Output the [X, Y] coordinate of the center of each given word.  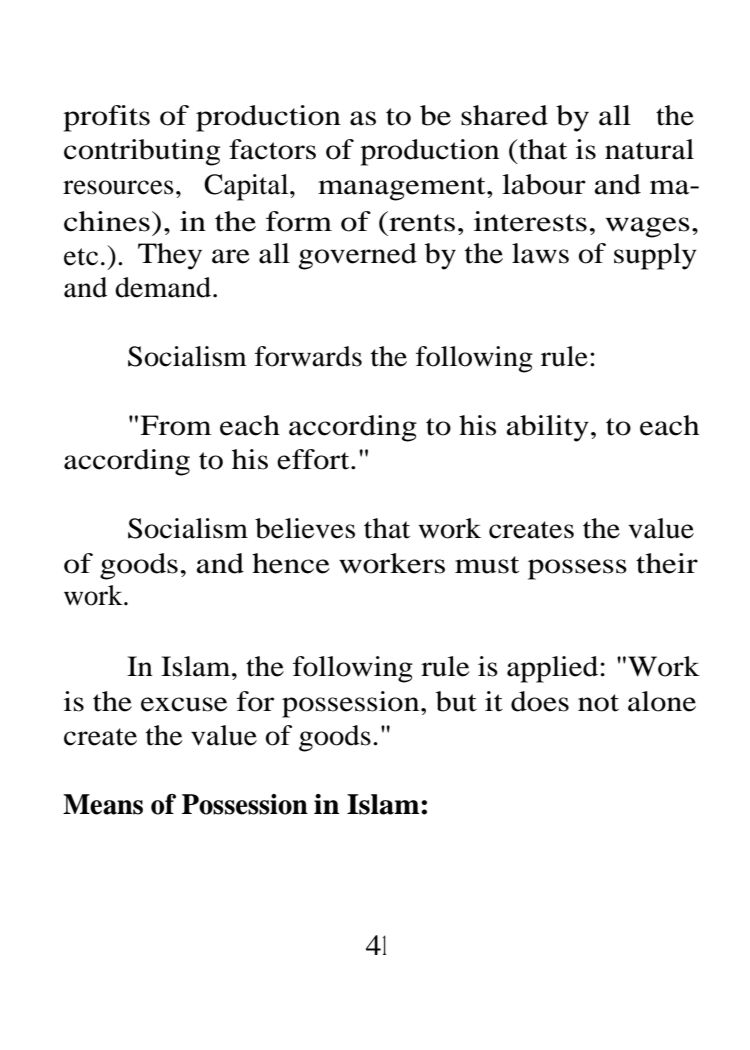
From [175, 425]
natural [649, 149]
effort [314, 459]
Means [103, 804]
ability [547, 428]
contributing [142, 152]
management [403, 189]
